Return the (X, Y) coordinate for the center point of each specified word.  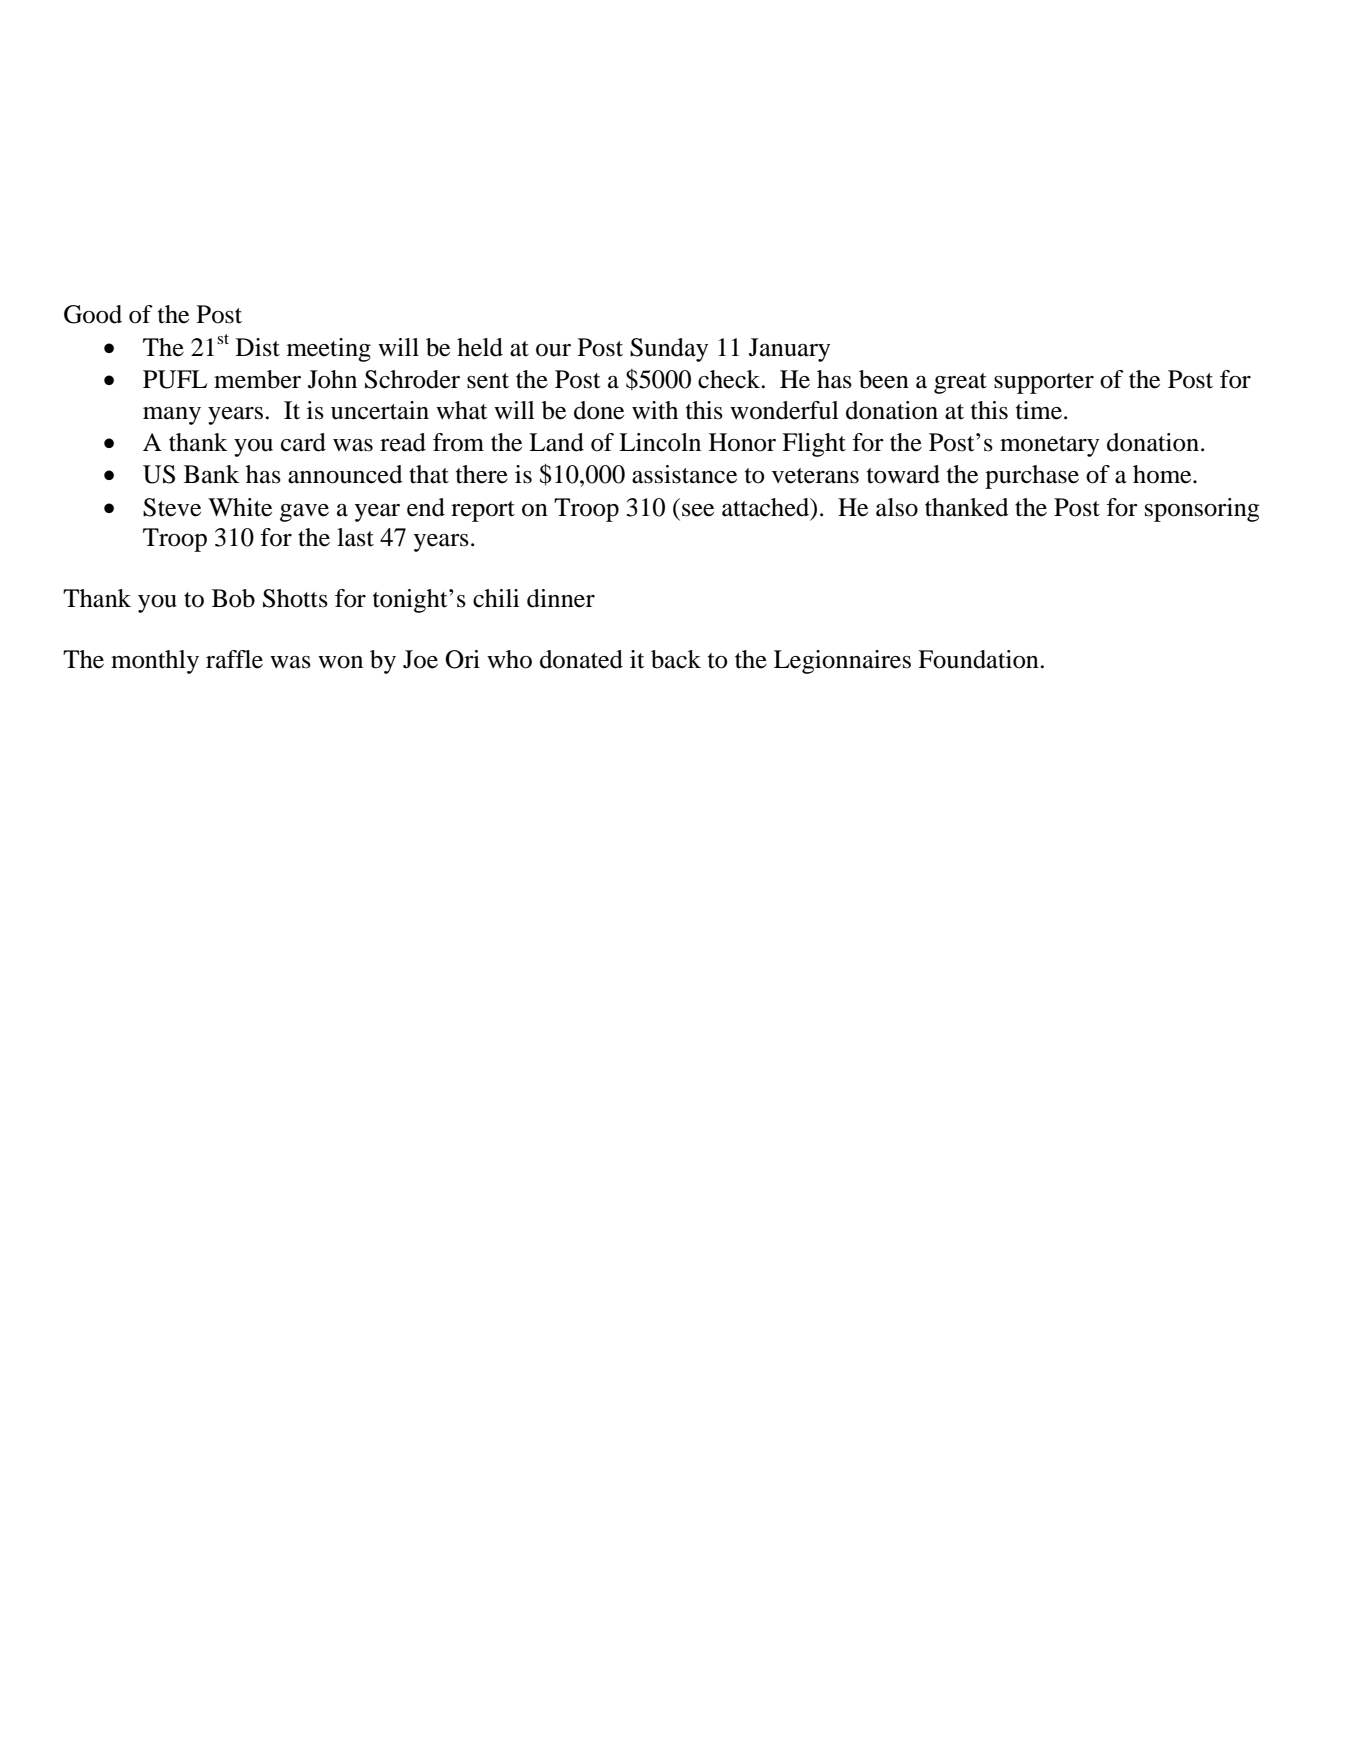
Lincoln (660, 442)
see (698, 510)
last (355, 537)
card (303, 442)
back (676, 659)
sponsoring (1202, 510)
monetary (1049, 446)
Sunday (669, 350)
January (789, 350)
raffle (234, 659)
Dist (258, 347)
